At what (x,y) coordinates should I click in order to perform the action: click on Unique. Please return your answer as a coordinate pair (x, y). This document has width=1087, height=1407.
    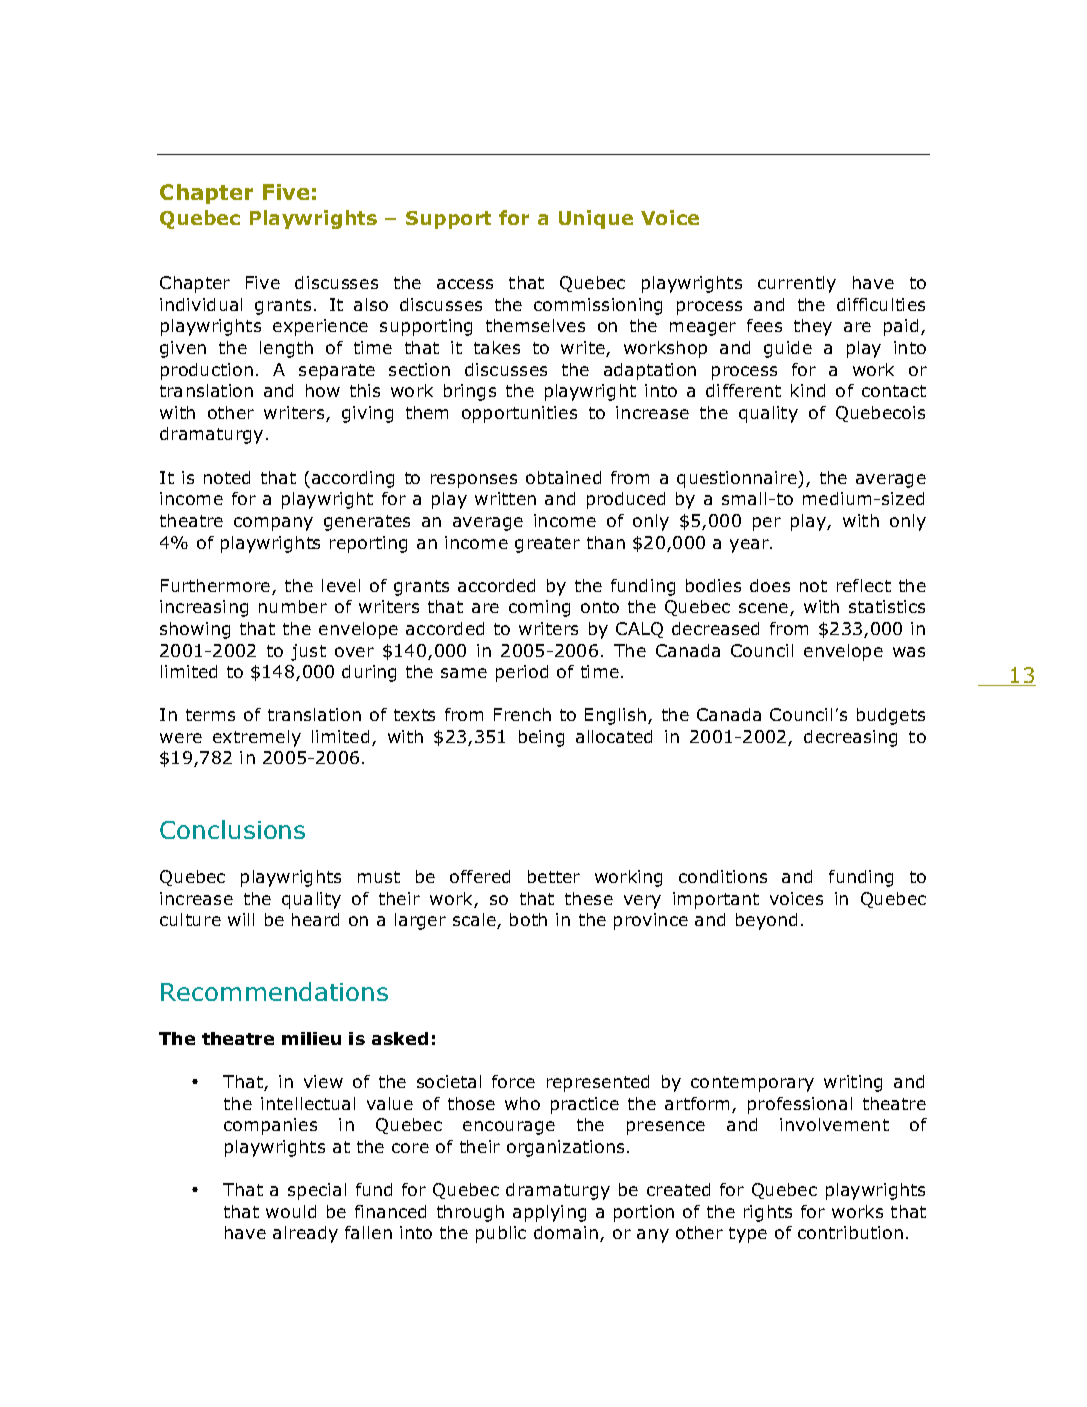
    Looking at the image, I should click on (596, 219).
